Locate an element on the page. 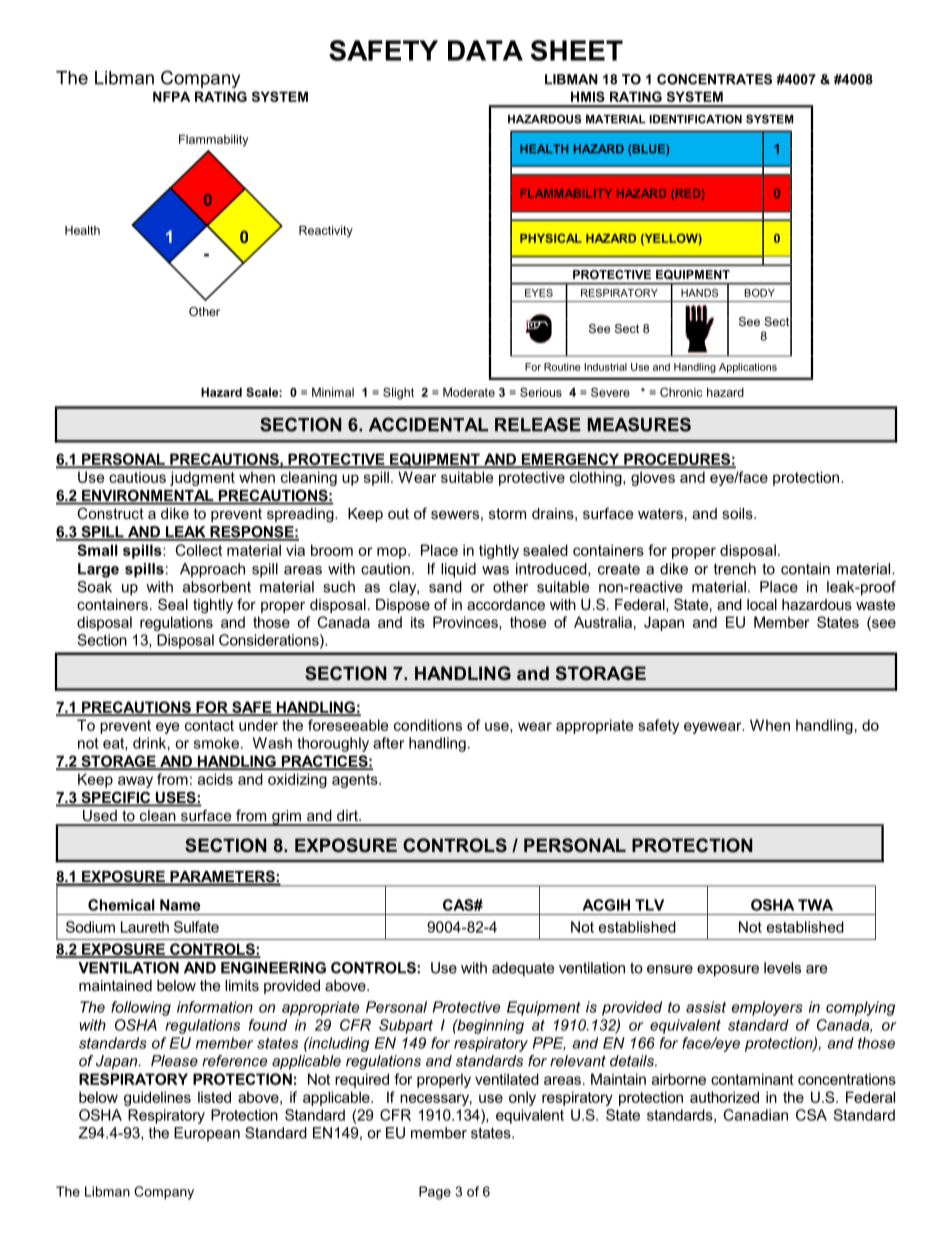 The width and height of the page is (952, 1233). local is located at coordinates (762, 604).
